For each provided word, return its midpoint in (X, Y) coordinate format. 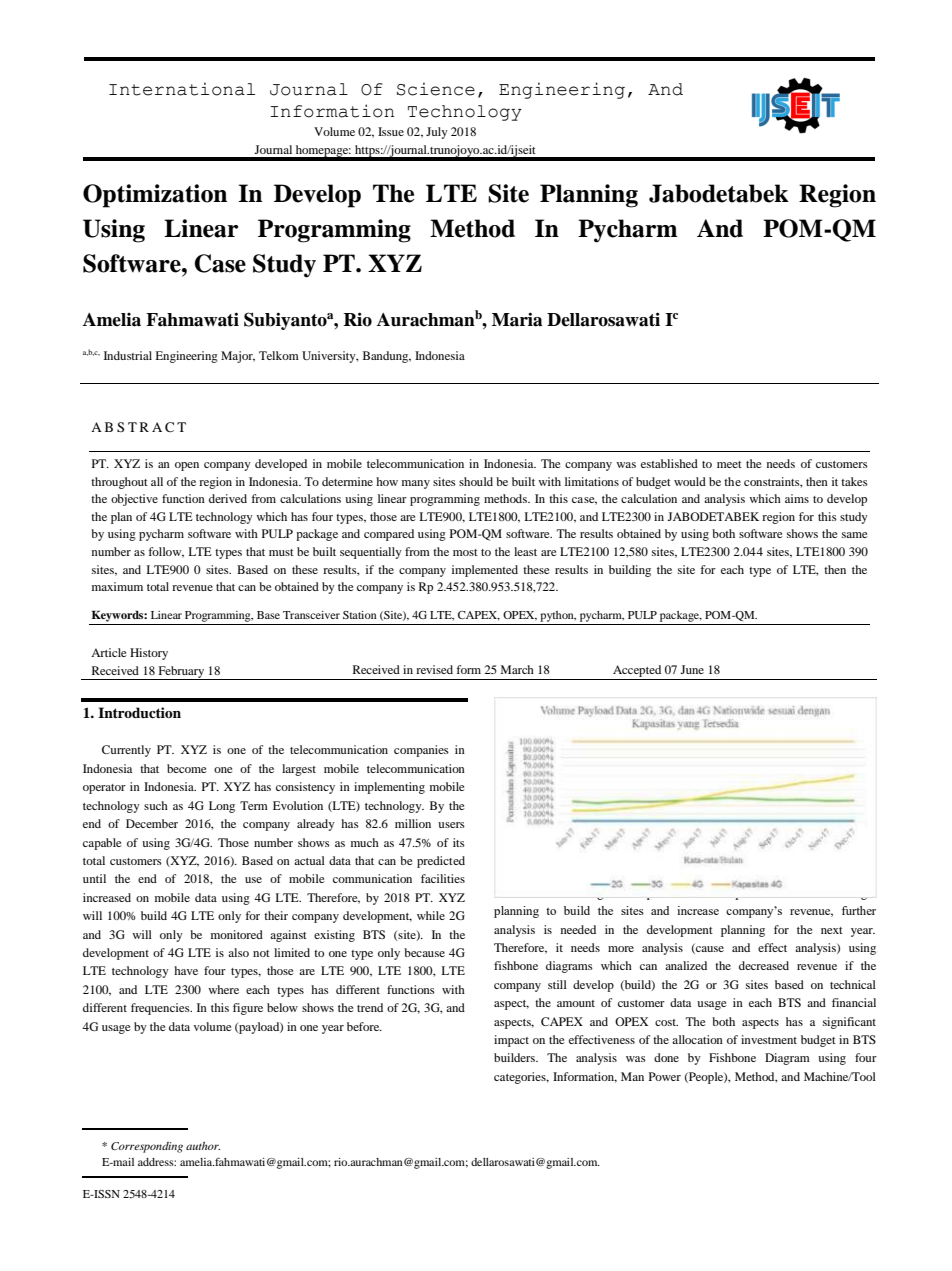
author (203, 1146)
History (149, 654)
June (692, 669)
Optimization (155, 196)
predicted (441, 862)
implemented (485, 571)
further (859, 910)
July (437, 133)
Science (436, 89)
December (152, 823)
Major (238, 357)
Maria (517, 319)
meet (729, 464)
